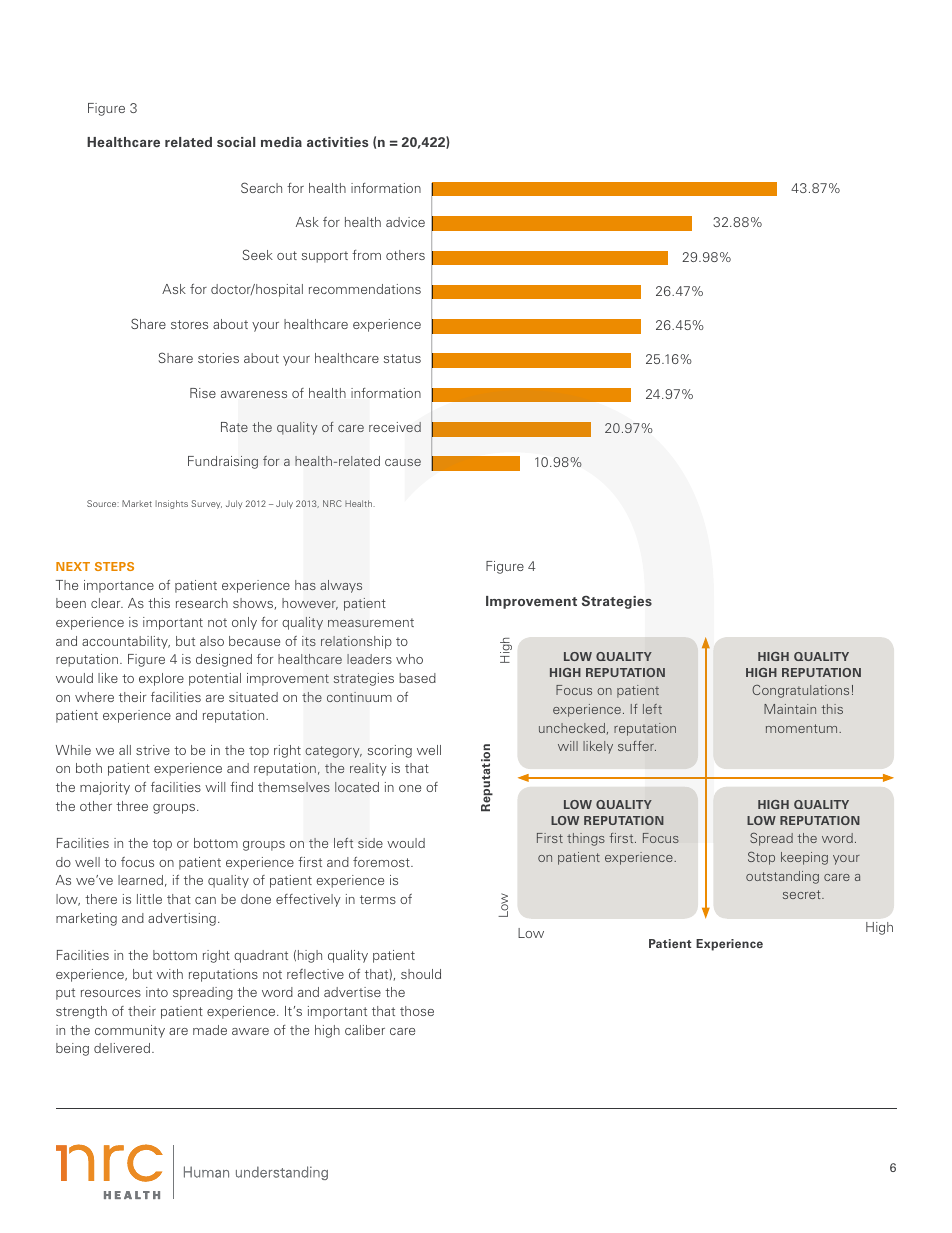  What do you see at coordinates (402, 358) in the page?
I see `status` at bounding box center [402, 358].
